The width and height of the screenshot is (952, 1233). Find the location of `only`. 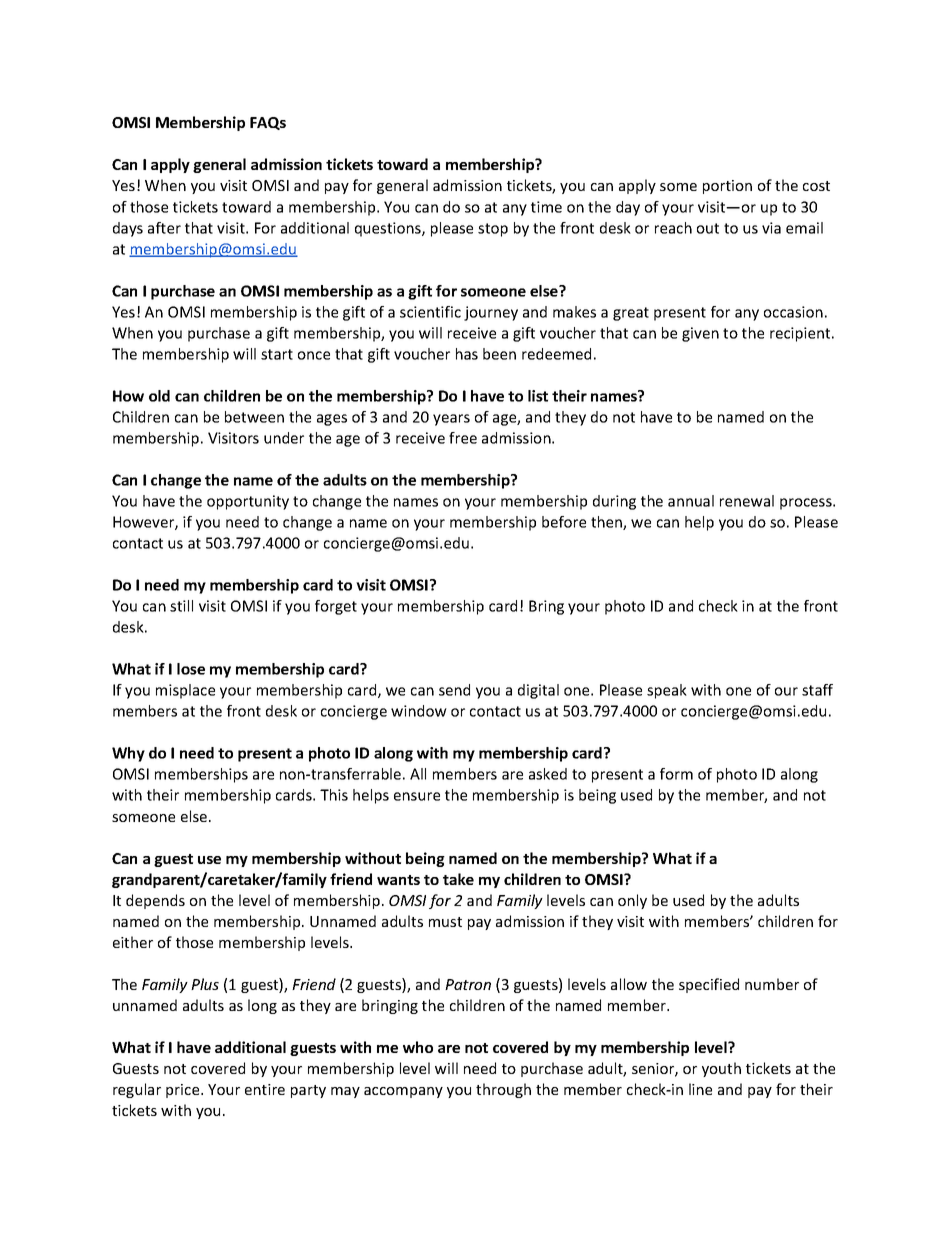

only is located at coordinates (632, 901).
